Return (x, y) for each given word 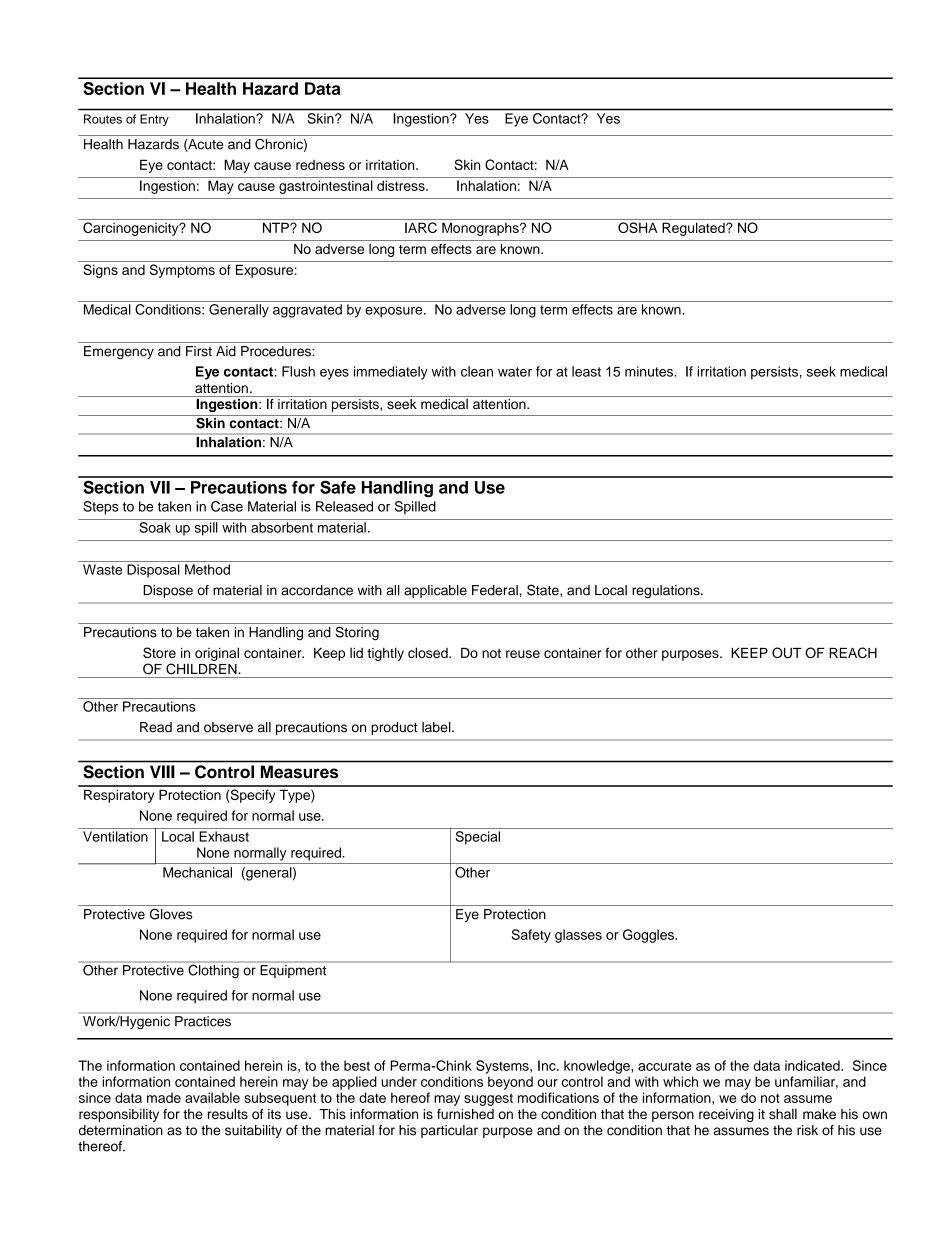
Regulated (694, 229)
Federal (495, 590)
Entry (154, 120)
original (217, 654)
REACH (853, 652)
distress (402, 185)
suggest (488, 1099)
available (212, 1097)
